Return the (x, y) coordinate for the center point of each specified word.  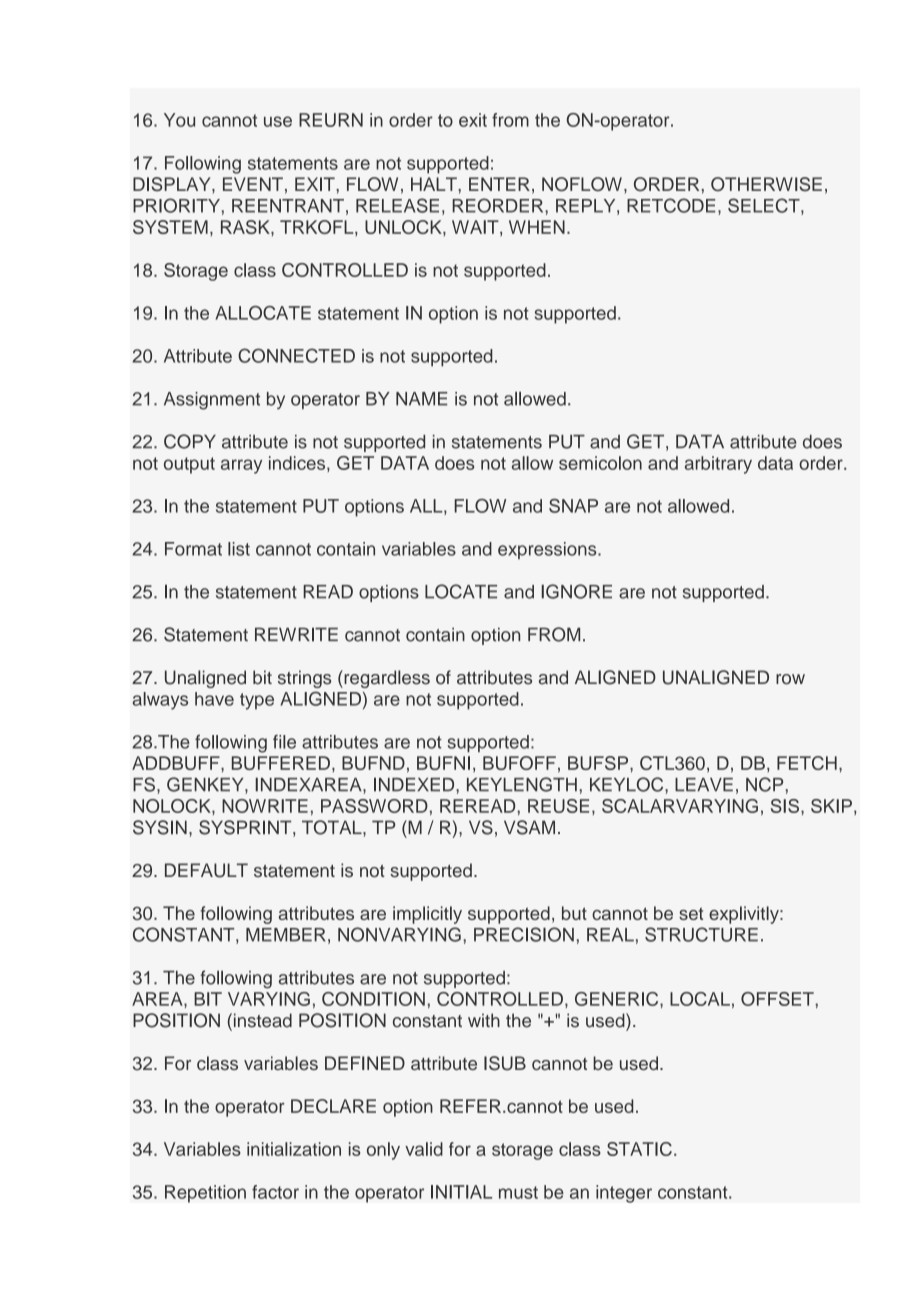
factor (275, 1192)
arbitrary (718, 465)
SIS (785, 806)
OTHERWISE (766, 184)
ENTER (499, 184)
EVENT (253, 184)
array (241, 466)
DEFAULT (206, 870)
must (518, 1192)
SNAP (573, 506)
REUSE (558, 806)
